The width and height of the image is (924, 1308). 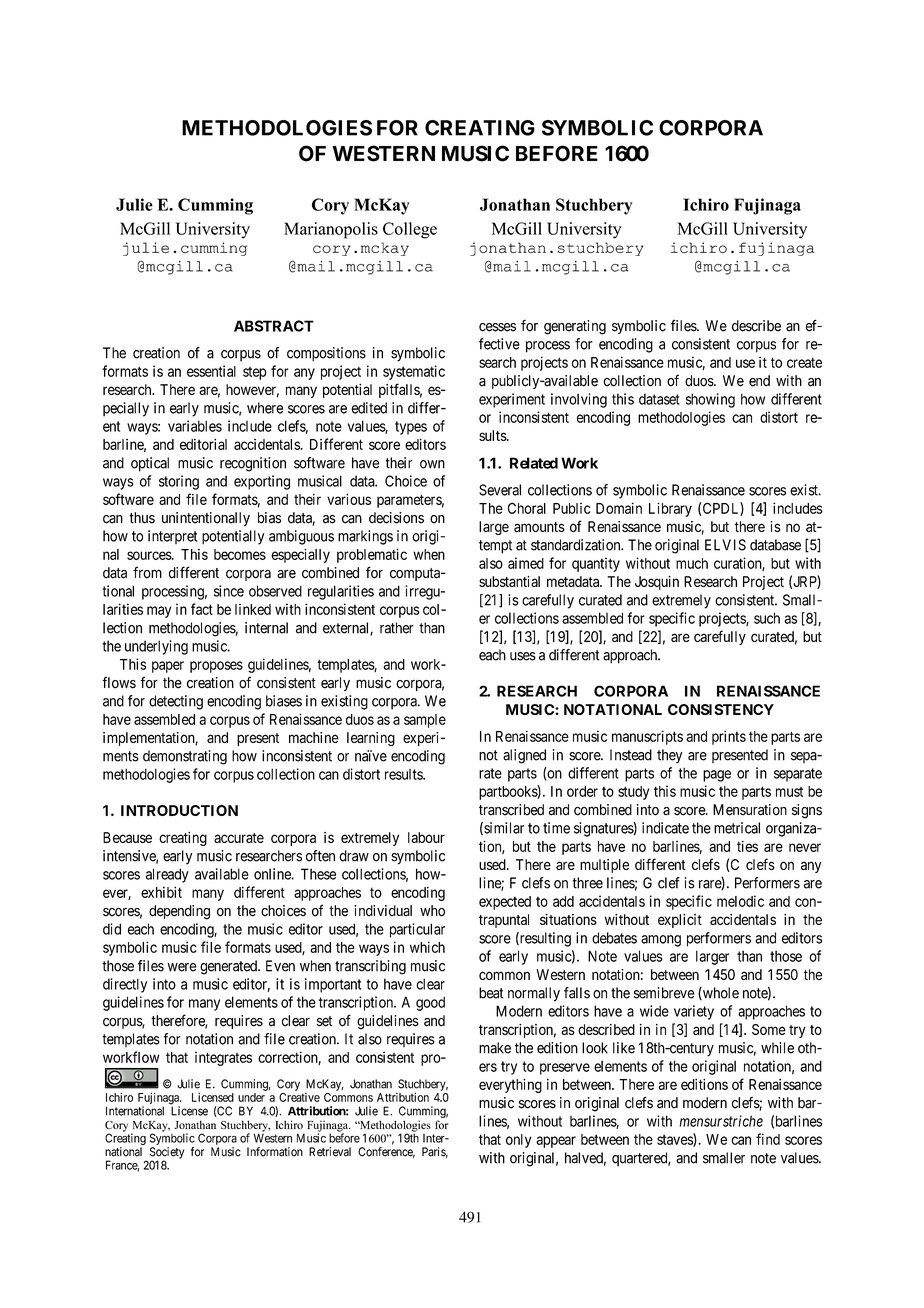 What do you see at coordinates (721, 709) in the image?
I see `CONSISTENCY` at bounding box center [721, 709].
